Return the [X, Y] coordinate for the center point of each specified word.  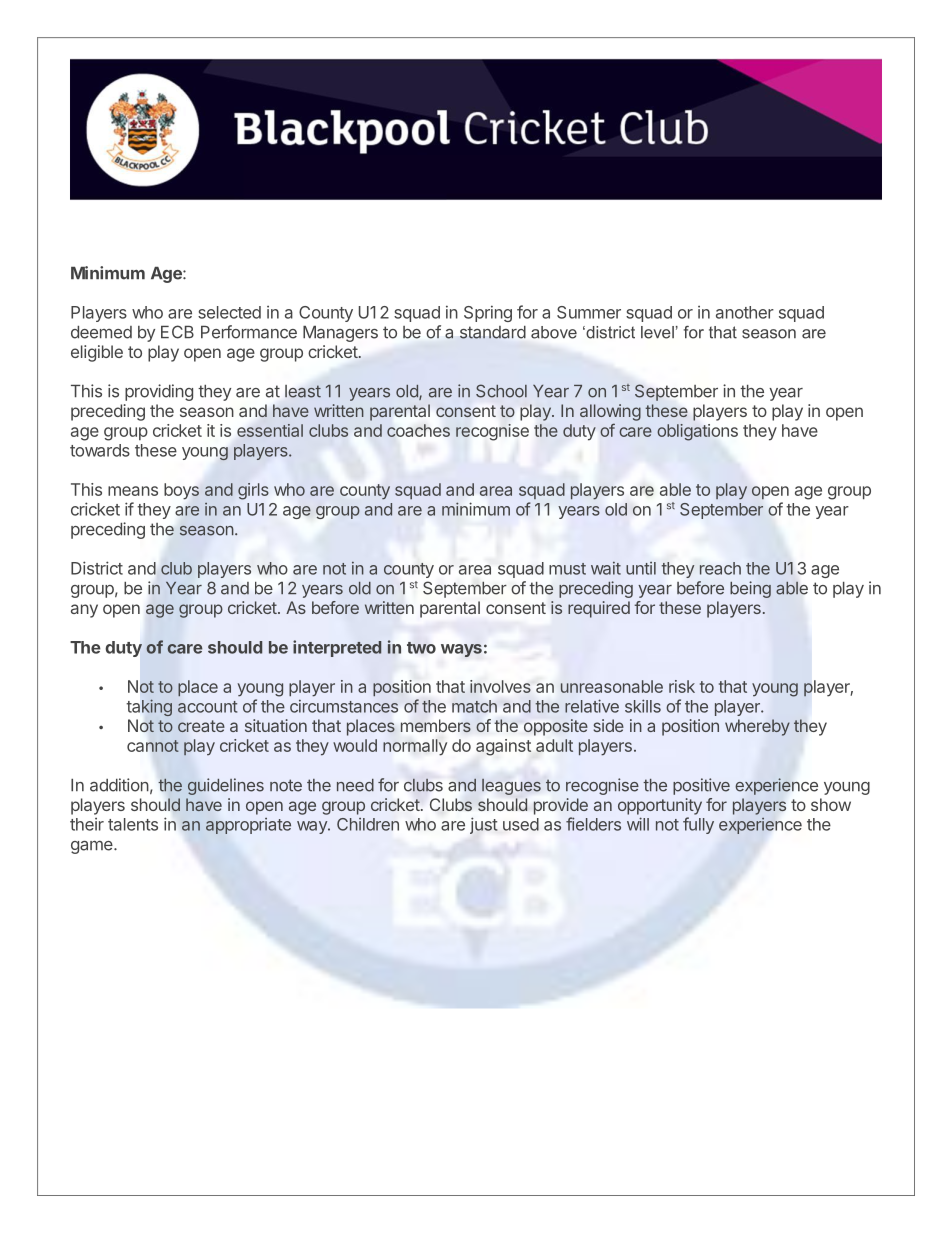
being [750, 589]
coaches [418, 430]
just [484, 825]
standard [493, 332]
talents [133, 824]
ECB [177, 332]
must [567, 569]
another [745, 312]
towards [100, 450]
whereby [757, 727]
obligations [697, 432]
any [84, 611]
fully [698, 825]
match [474, 706]
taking [149, 707]
